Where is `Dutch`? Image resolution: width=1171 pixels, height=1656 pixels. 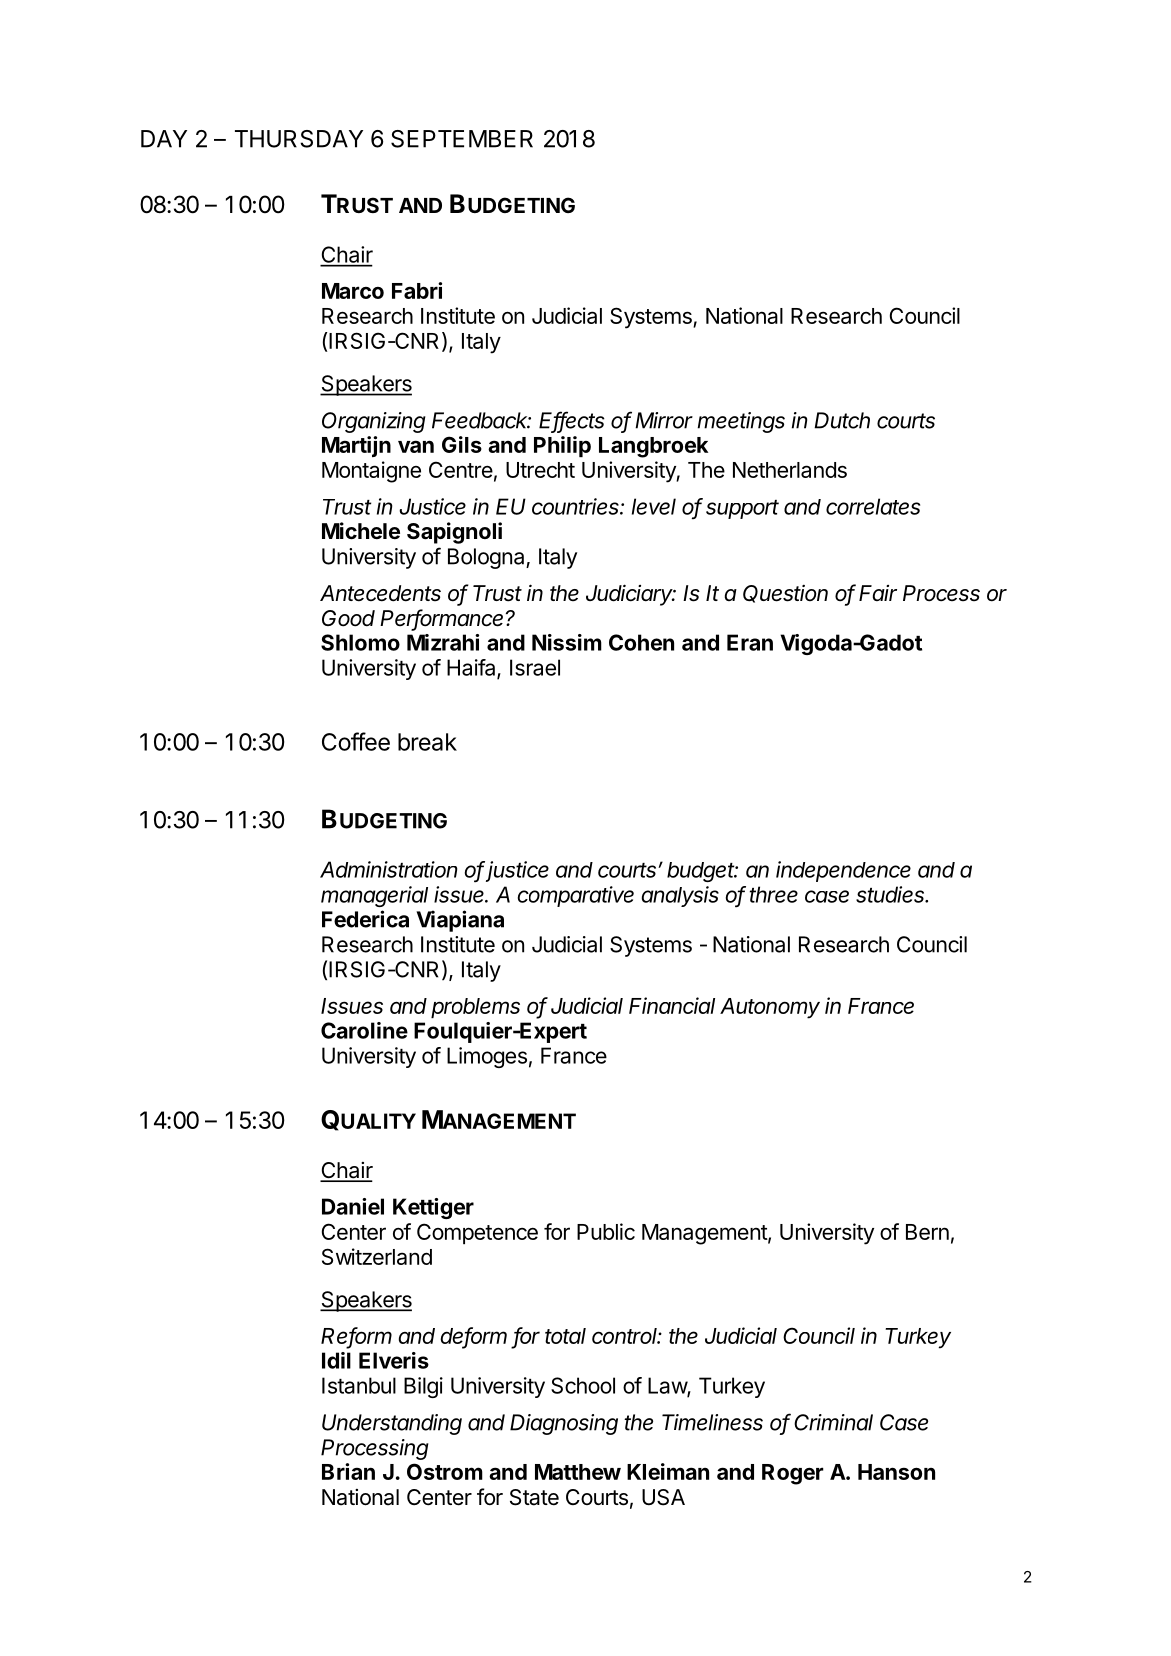
Dutch is located at coordinates (842, 420).
